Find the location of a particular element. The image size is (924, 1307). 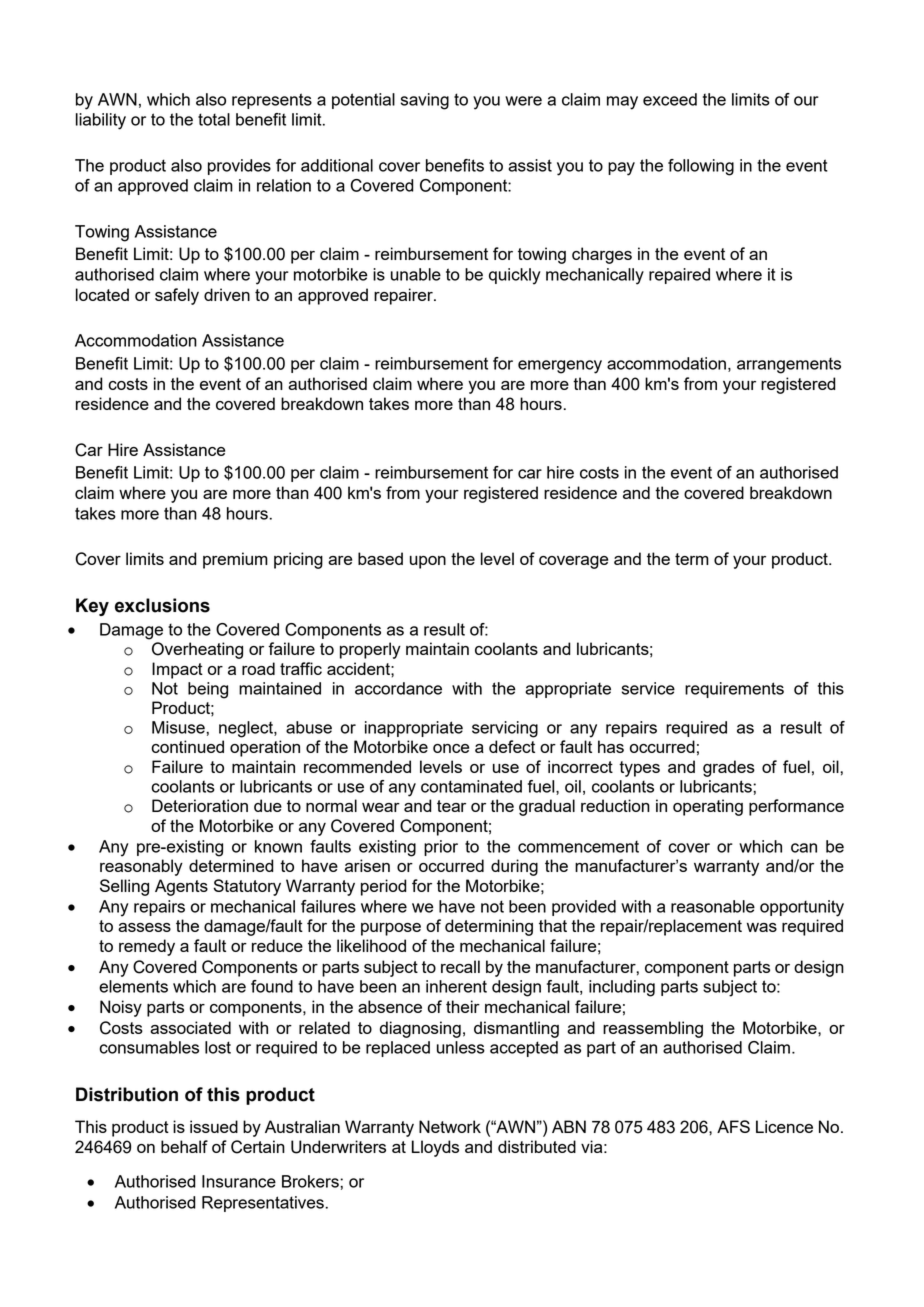

requirements is located at coordinates (734, 690).
